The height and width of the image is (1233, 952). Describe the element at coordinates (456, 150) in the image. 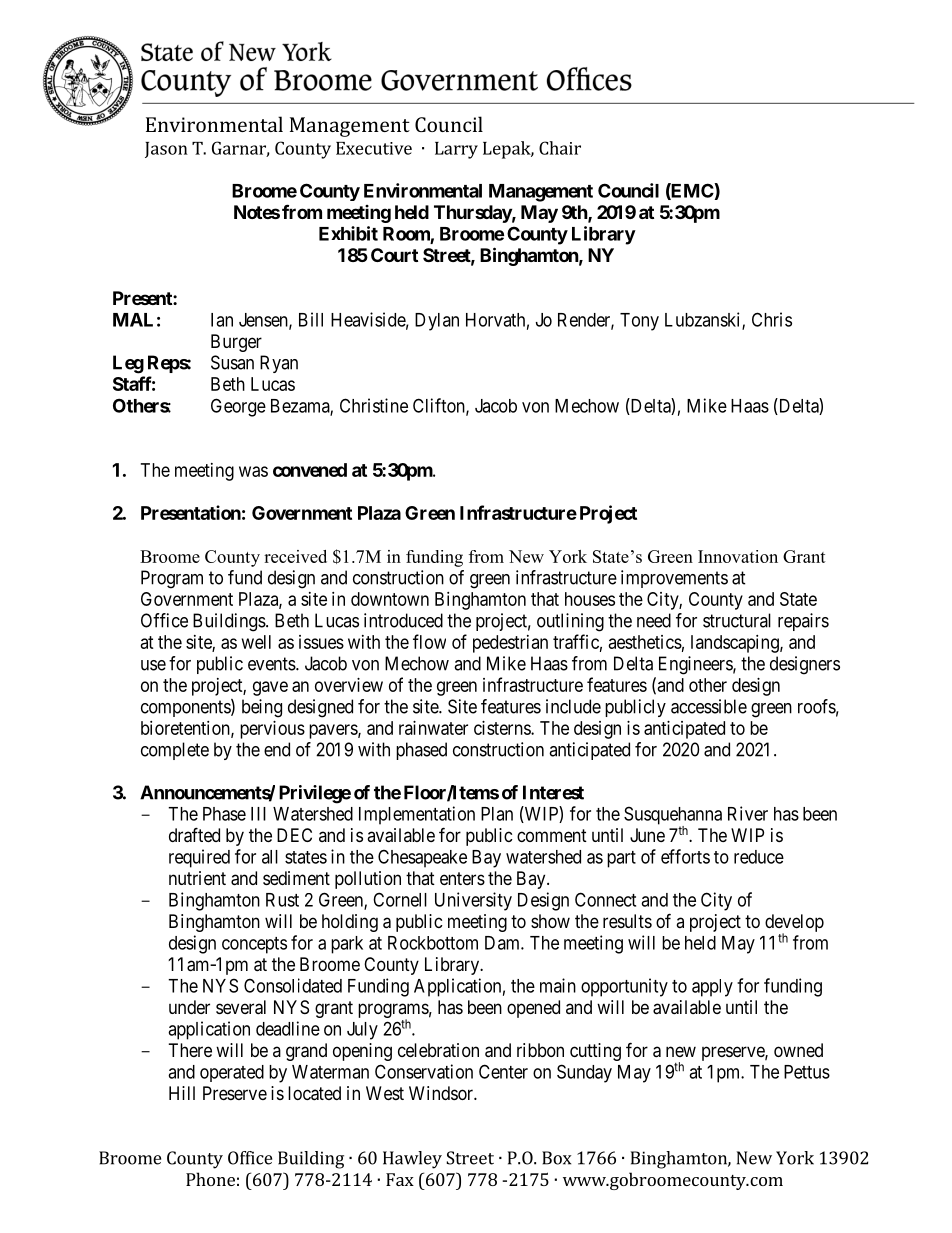

I see `Larry` at that location.
